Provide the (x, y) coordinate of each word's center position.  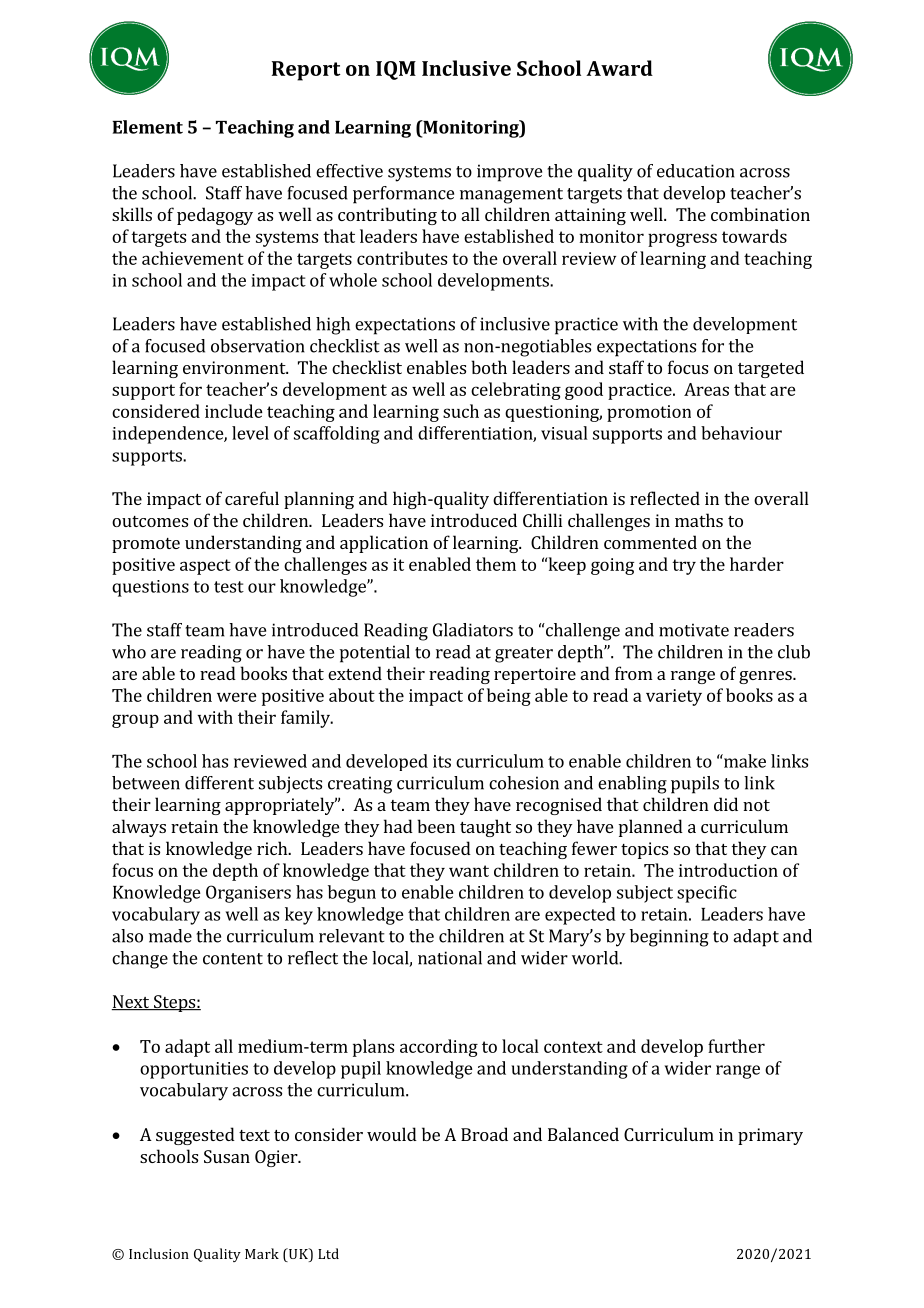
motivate (694, 630)
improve (509, 173)
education (696, 171)
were (237, 697)
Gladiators (473, 630)
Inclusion (159, 1253)
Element (148, 127)
